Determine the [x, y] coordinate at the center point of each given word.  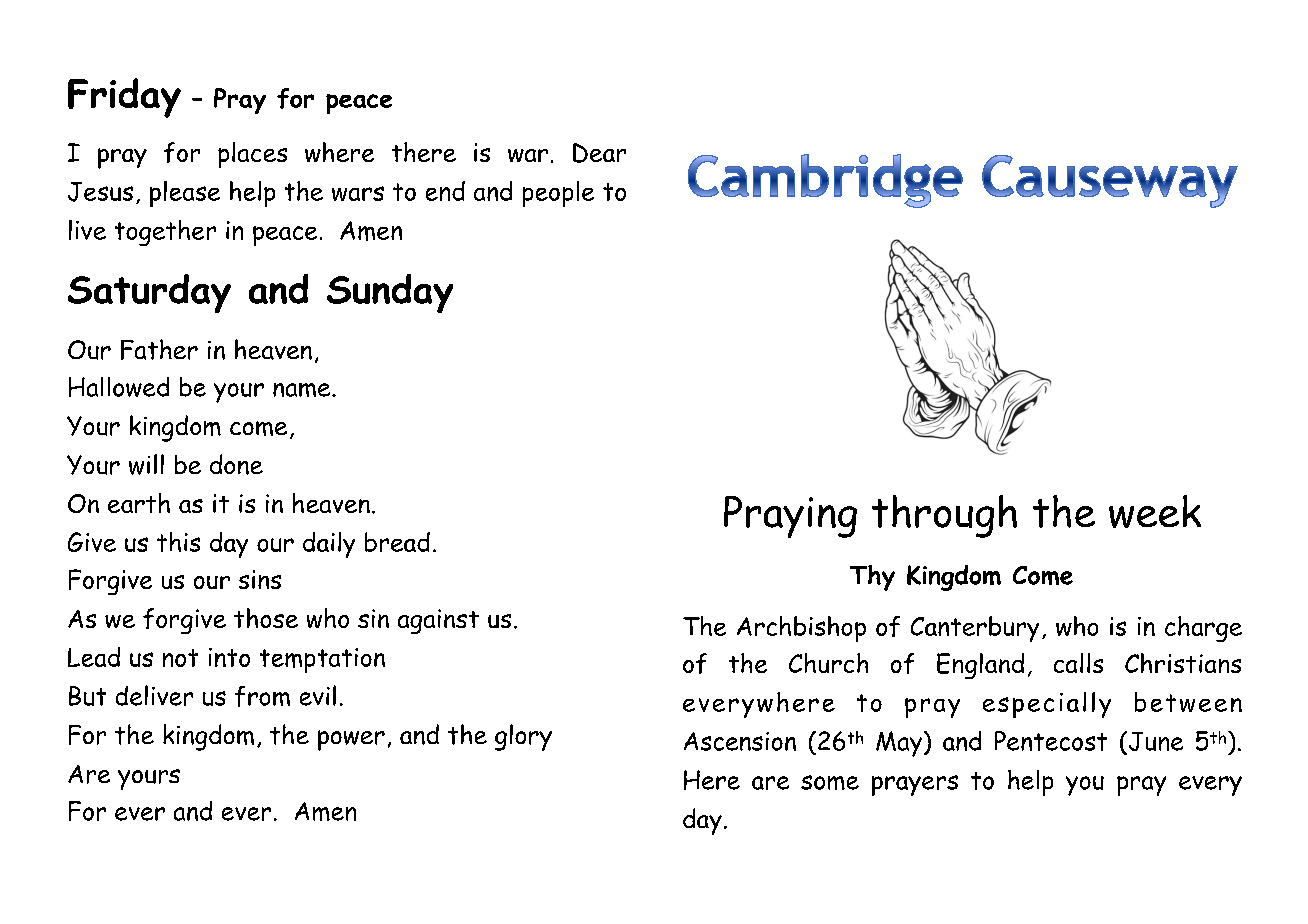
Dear [599, 153]
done [236, 464]
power [351, 740]
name [303, 390]
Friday [124, 98]
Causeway [1110, 181]
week [1155, 511]
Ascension [740, 741]
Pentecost [1051, 741]
